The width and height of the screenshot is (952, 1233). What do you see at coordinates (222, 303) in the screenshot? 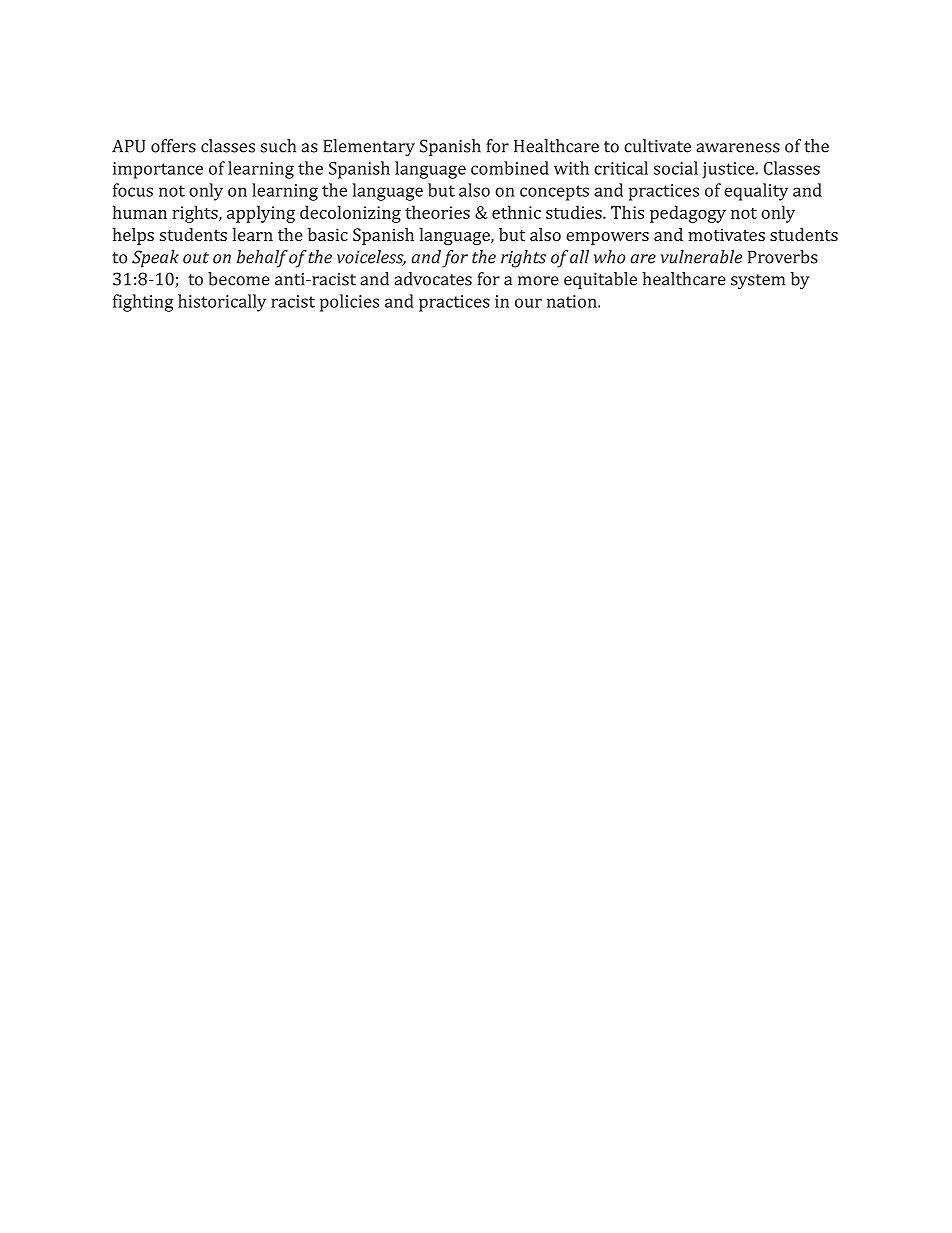
I see `historically` at bounding box center [222, 303].
